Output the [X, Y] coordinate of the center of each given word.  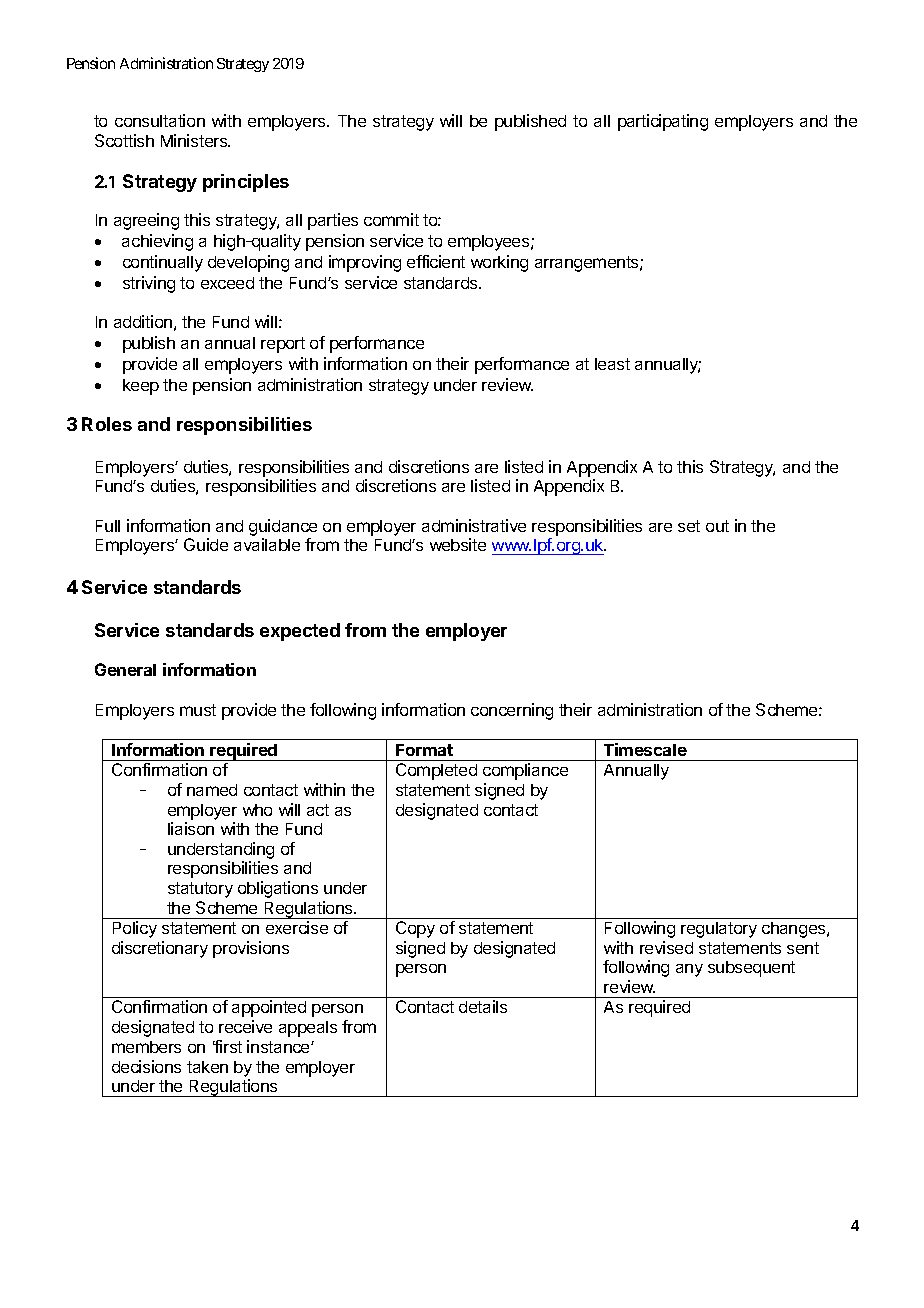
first [227, 1046]
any [689, 970]
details [483, 1006]
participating [663, 122]
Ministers [195, 140]
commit [391, 219]
